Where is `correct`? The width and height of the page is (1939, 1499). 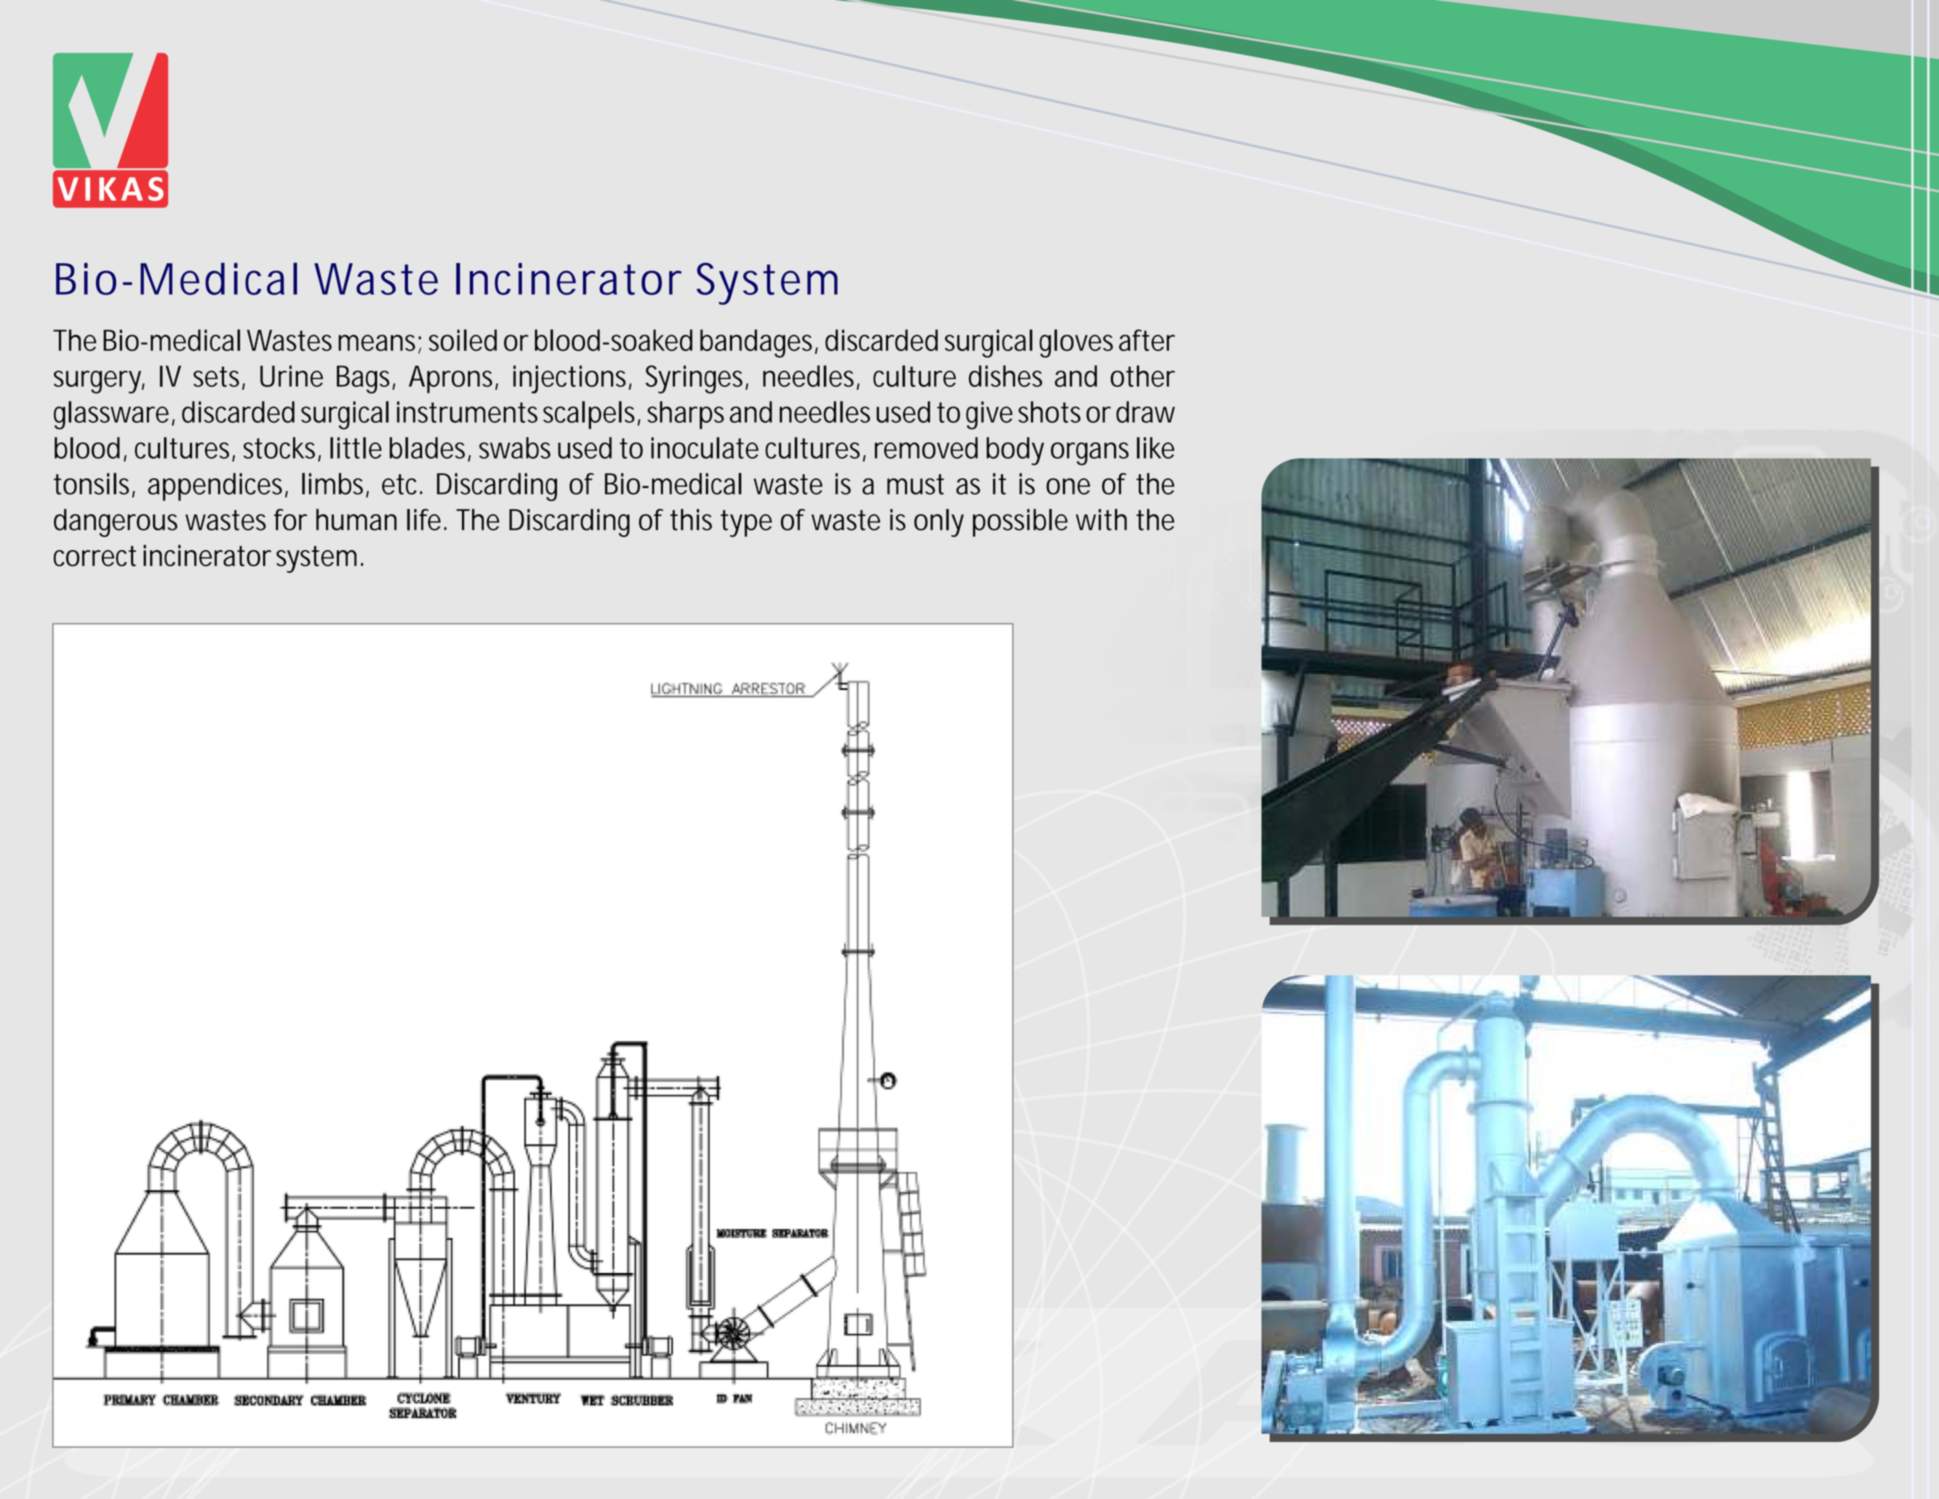
correct is located at coordinates (94, 556).
